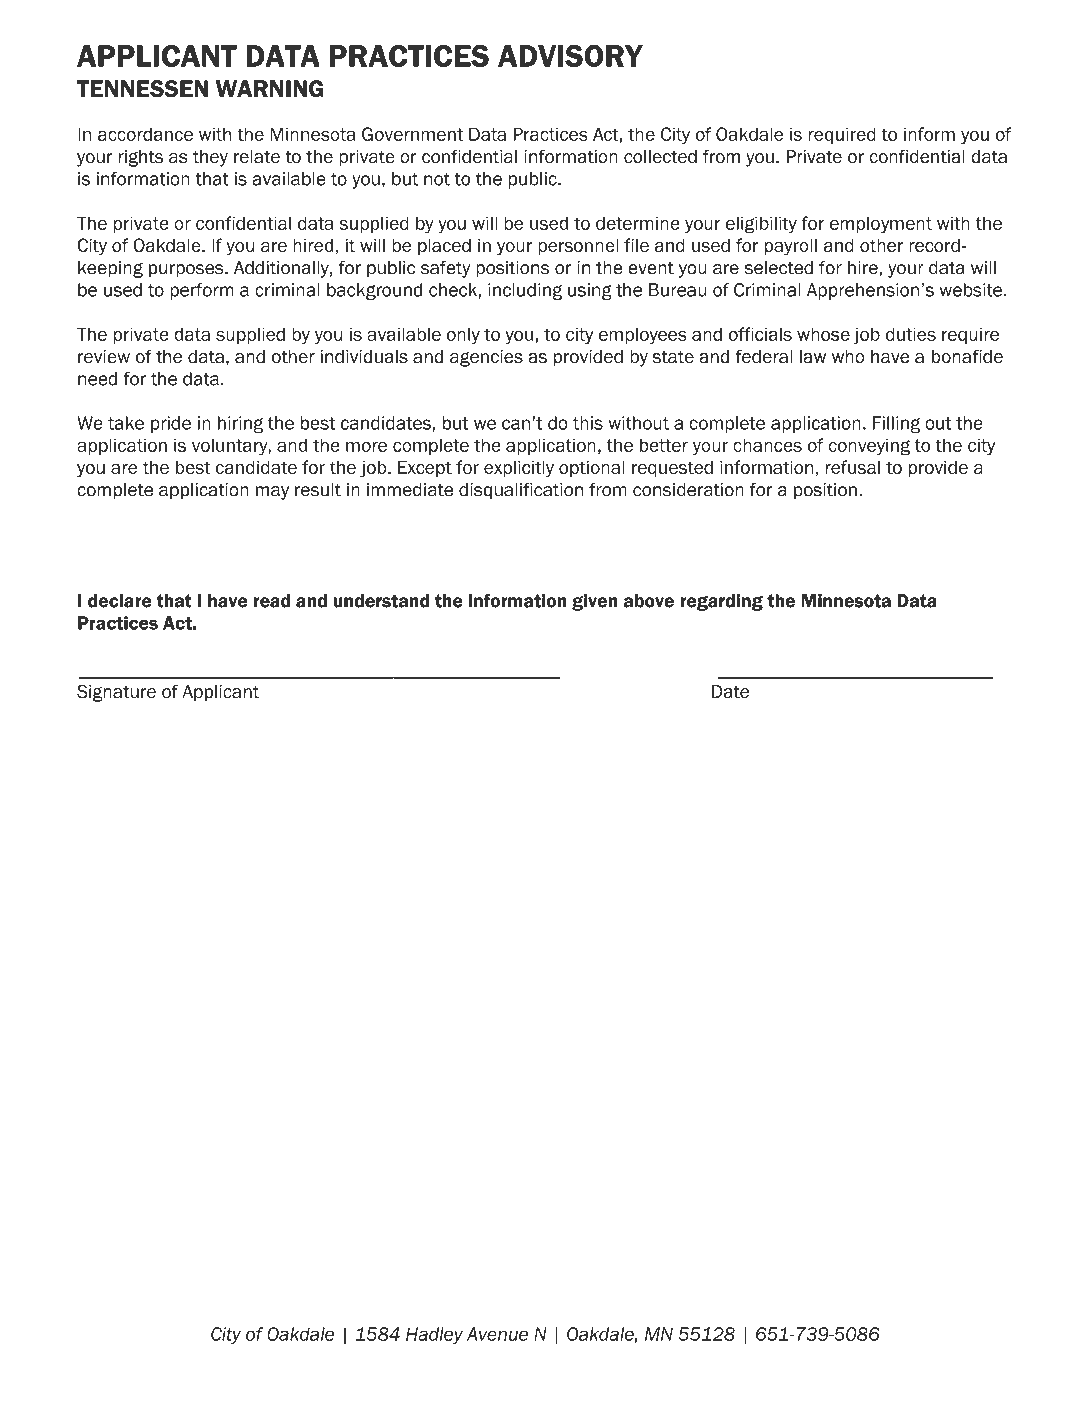 The width and height of the screenshot is (1090, 1410). Describe the element at coordinates (497, 1334) in the screenshot. I see `Avenue` at that location.
